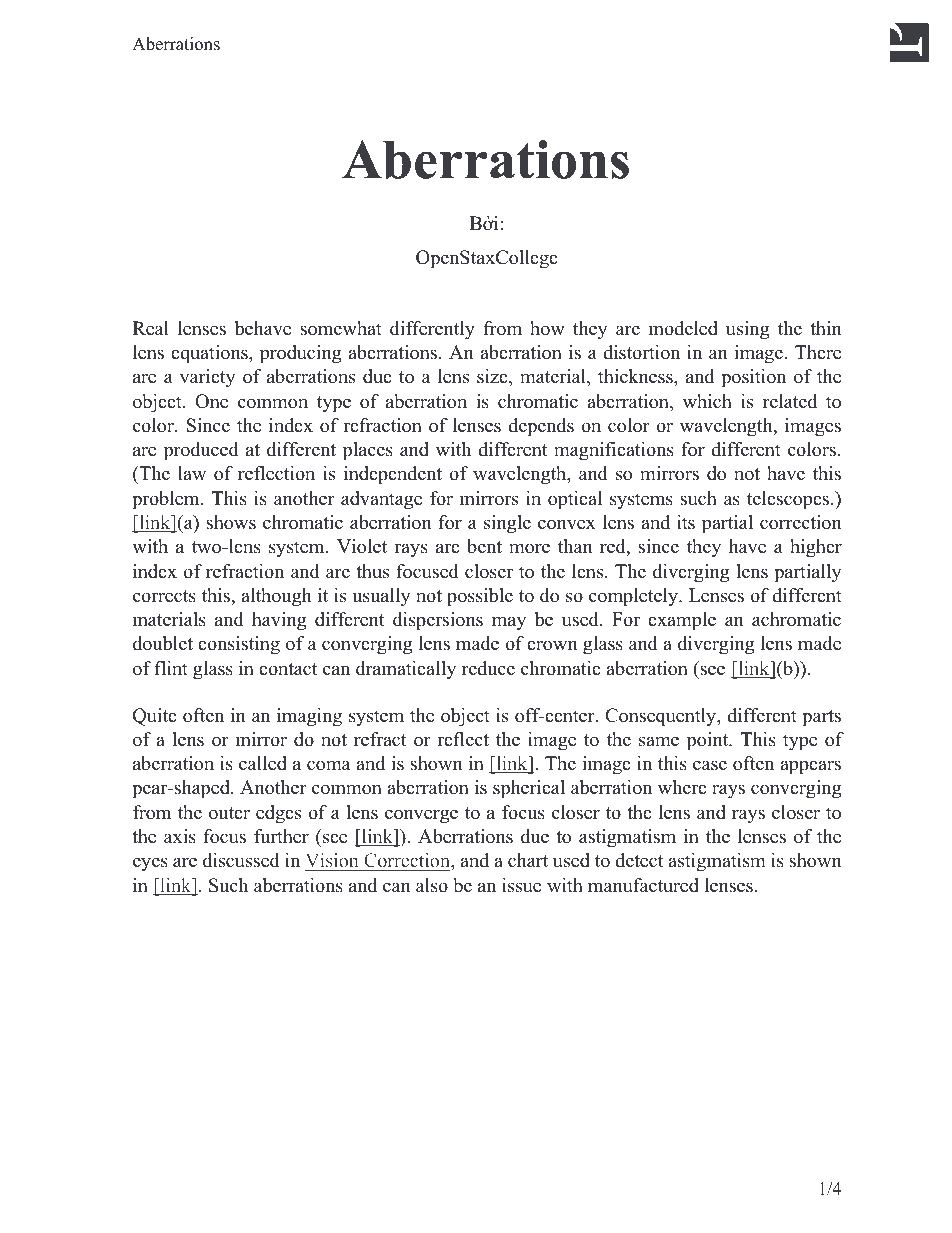  What do you see at coordinates (710, 765) in the document?
I see `case` at bounding box center [710, 765].
